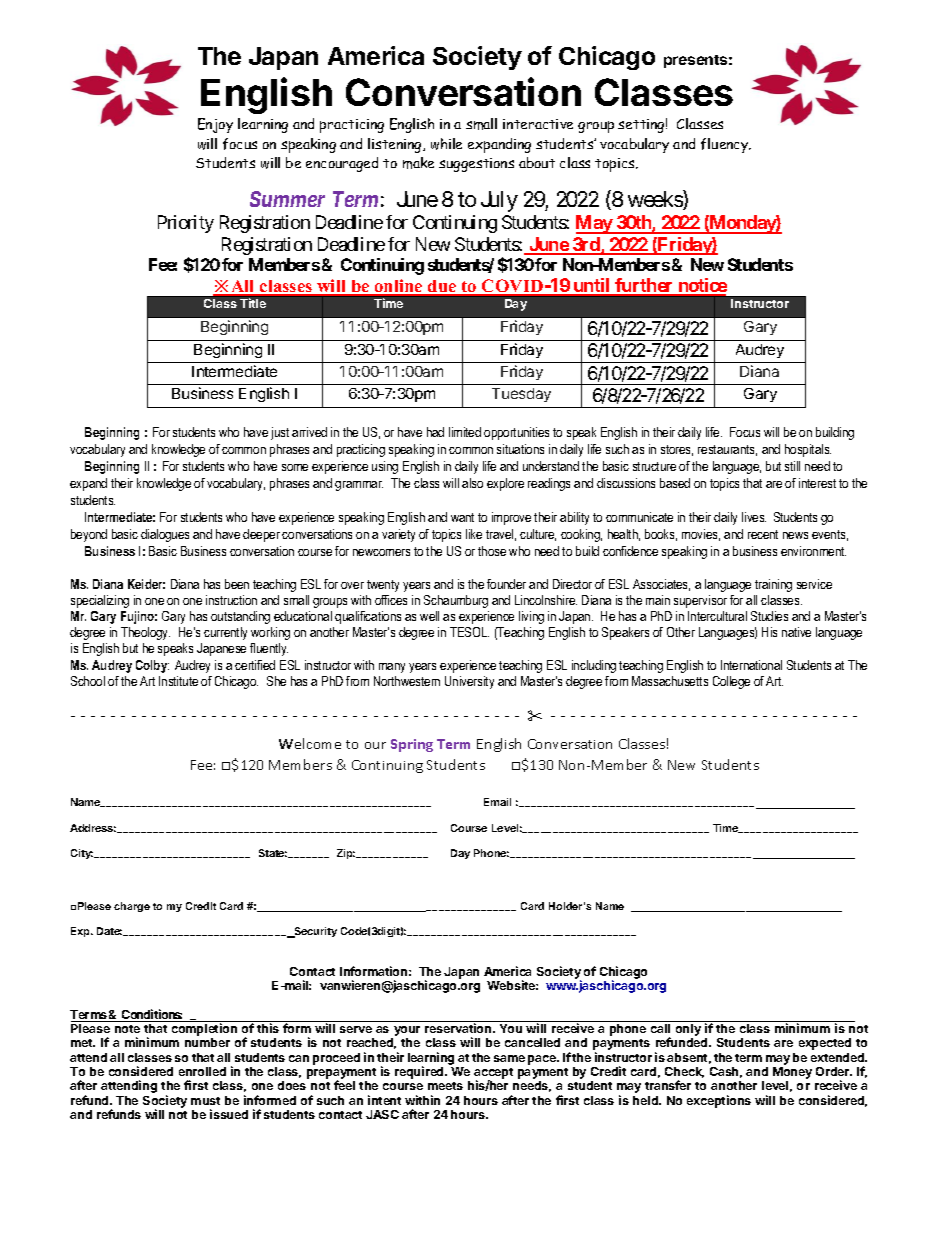 The height and width of the page is (1233, 952). I want to click on Security, so click(315, 932).
